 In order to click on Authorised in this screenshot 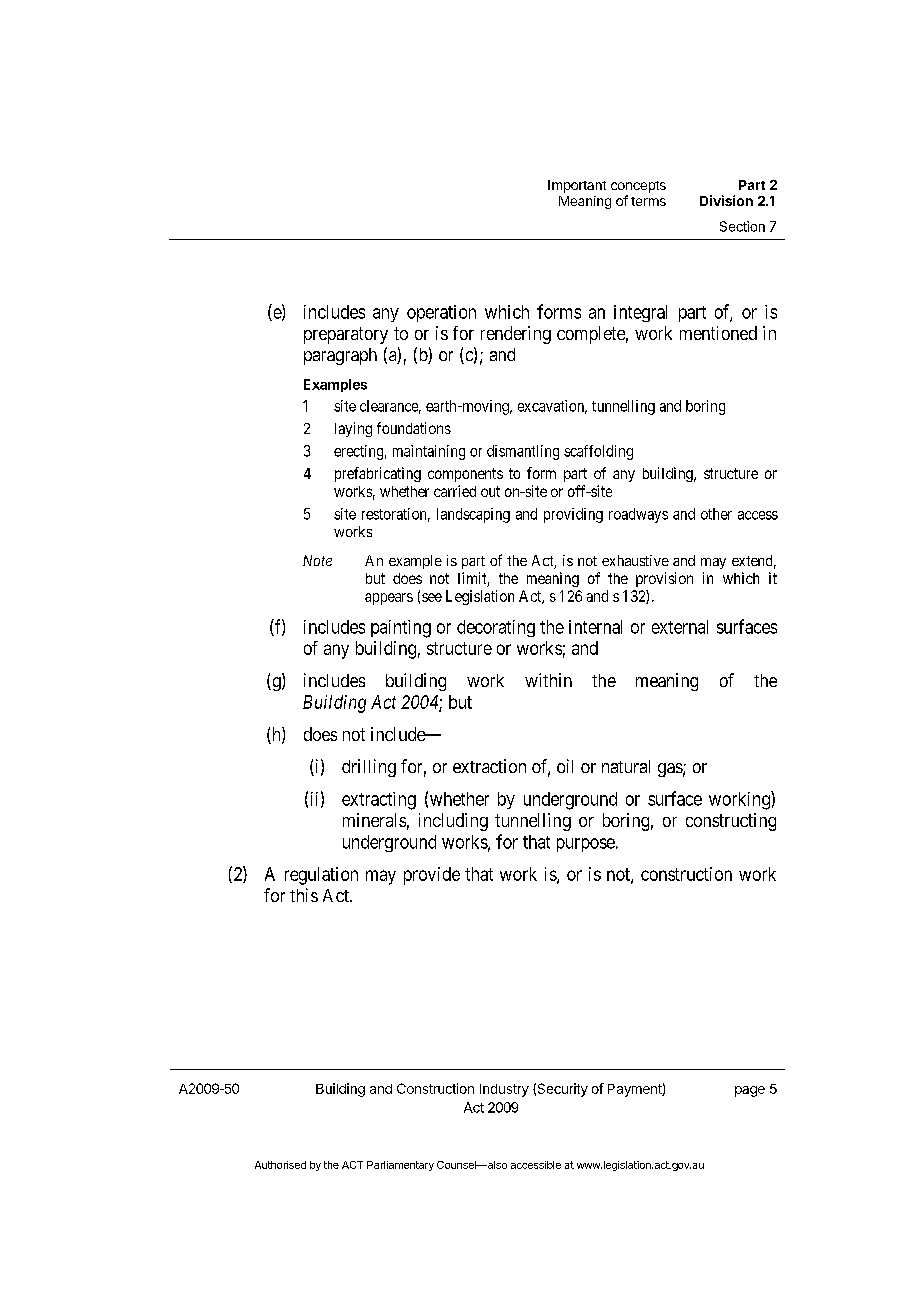, I will do `click(280, 1165)`.
